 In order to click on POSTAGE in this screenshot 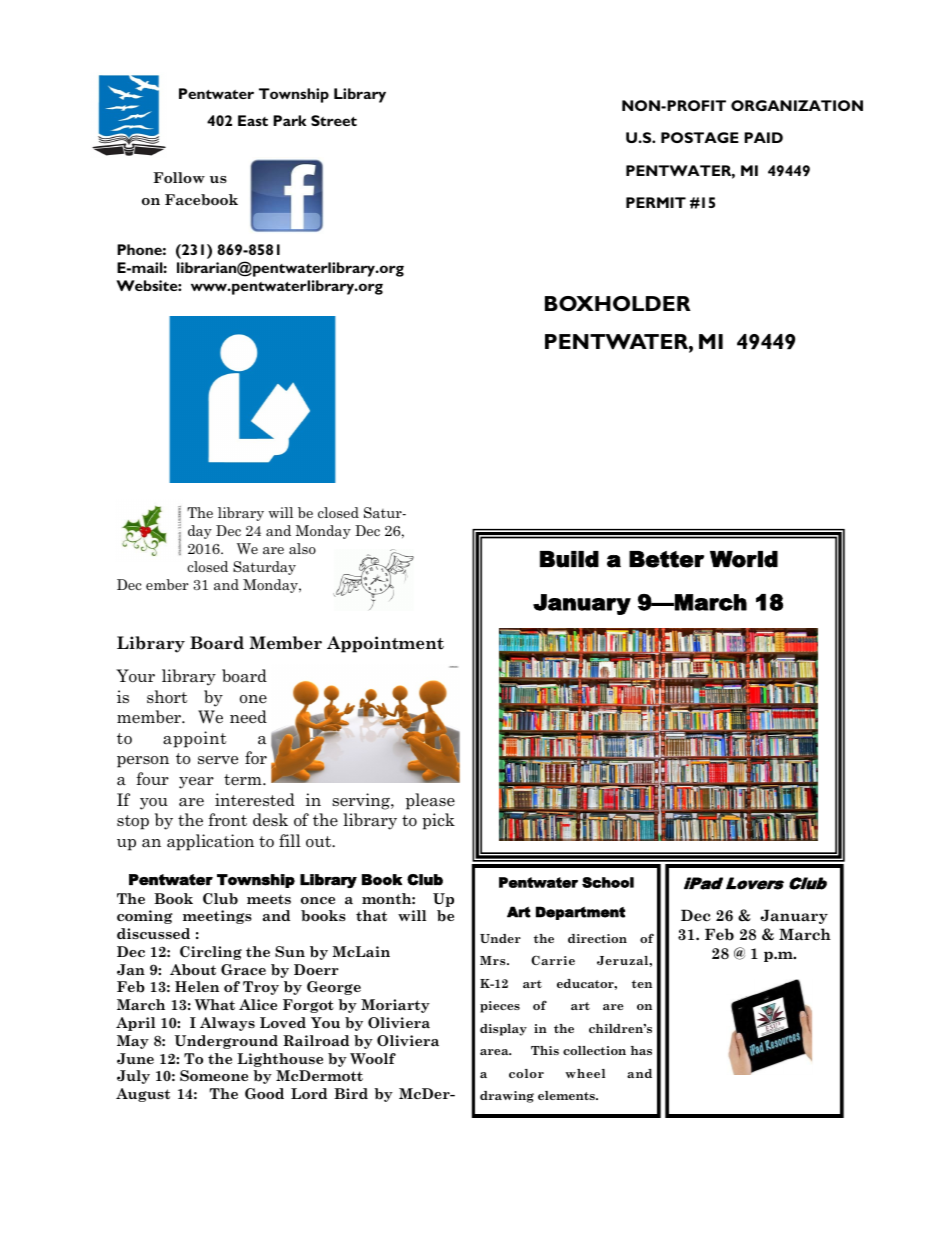, I will do `click(700, 137)`.
